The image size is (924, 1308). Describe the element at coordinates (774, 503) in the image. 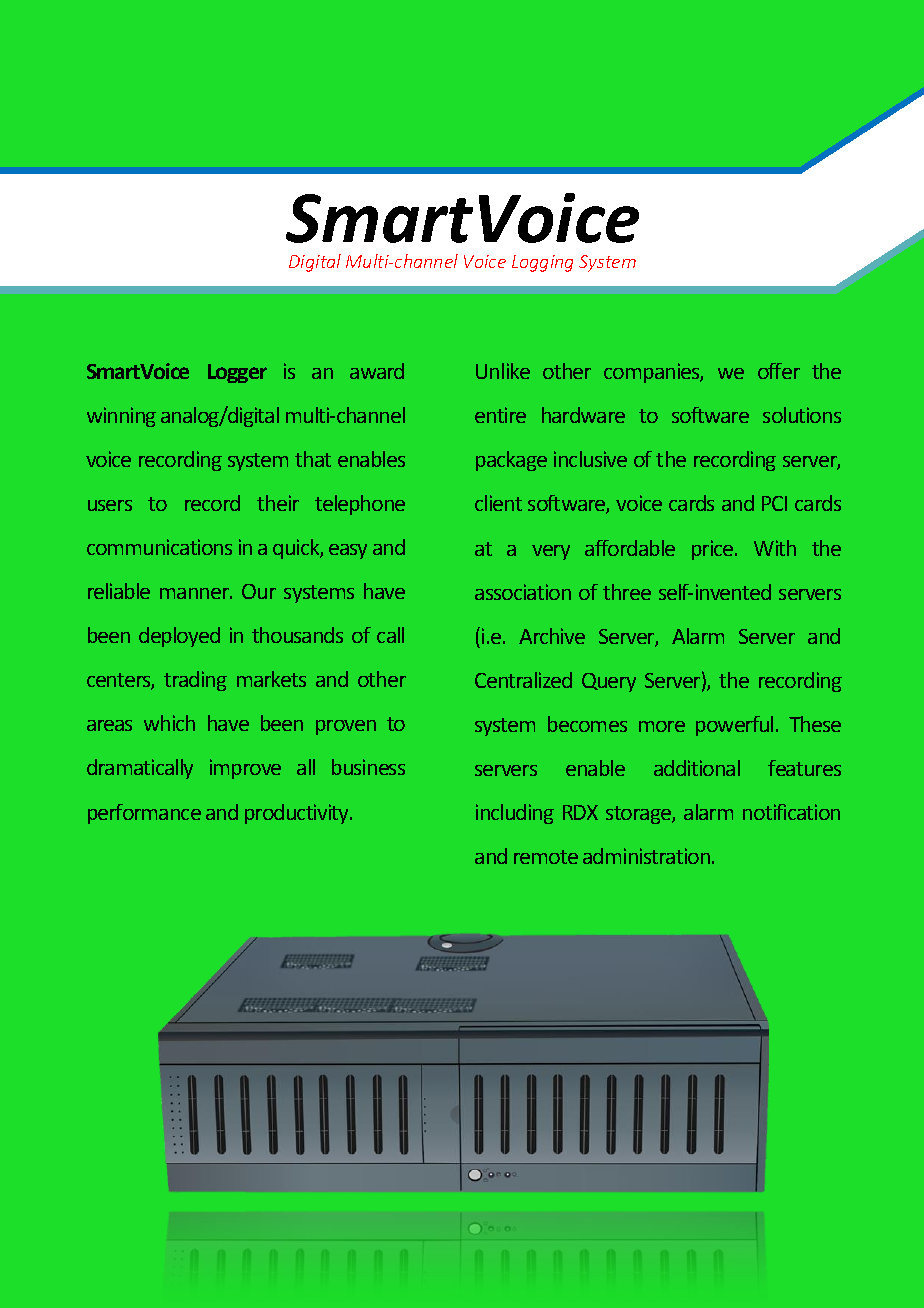

I see `PCI` at that location.
